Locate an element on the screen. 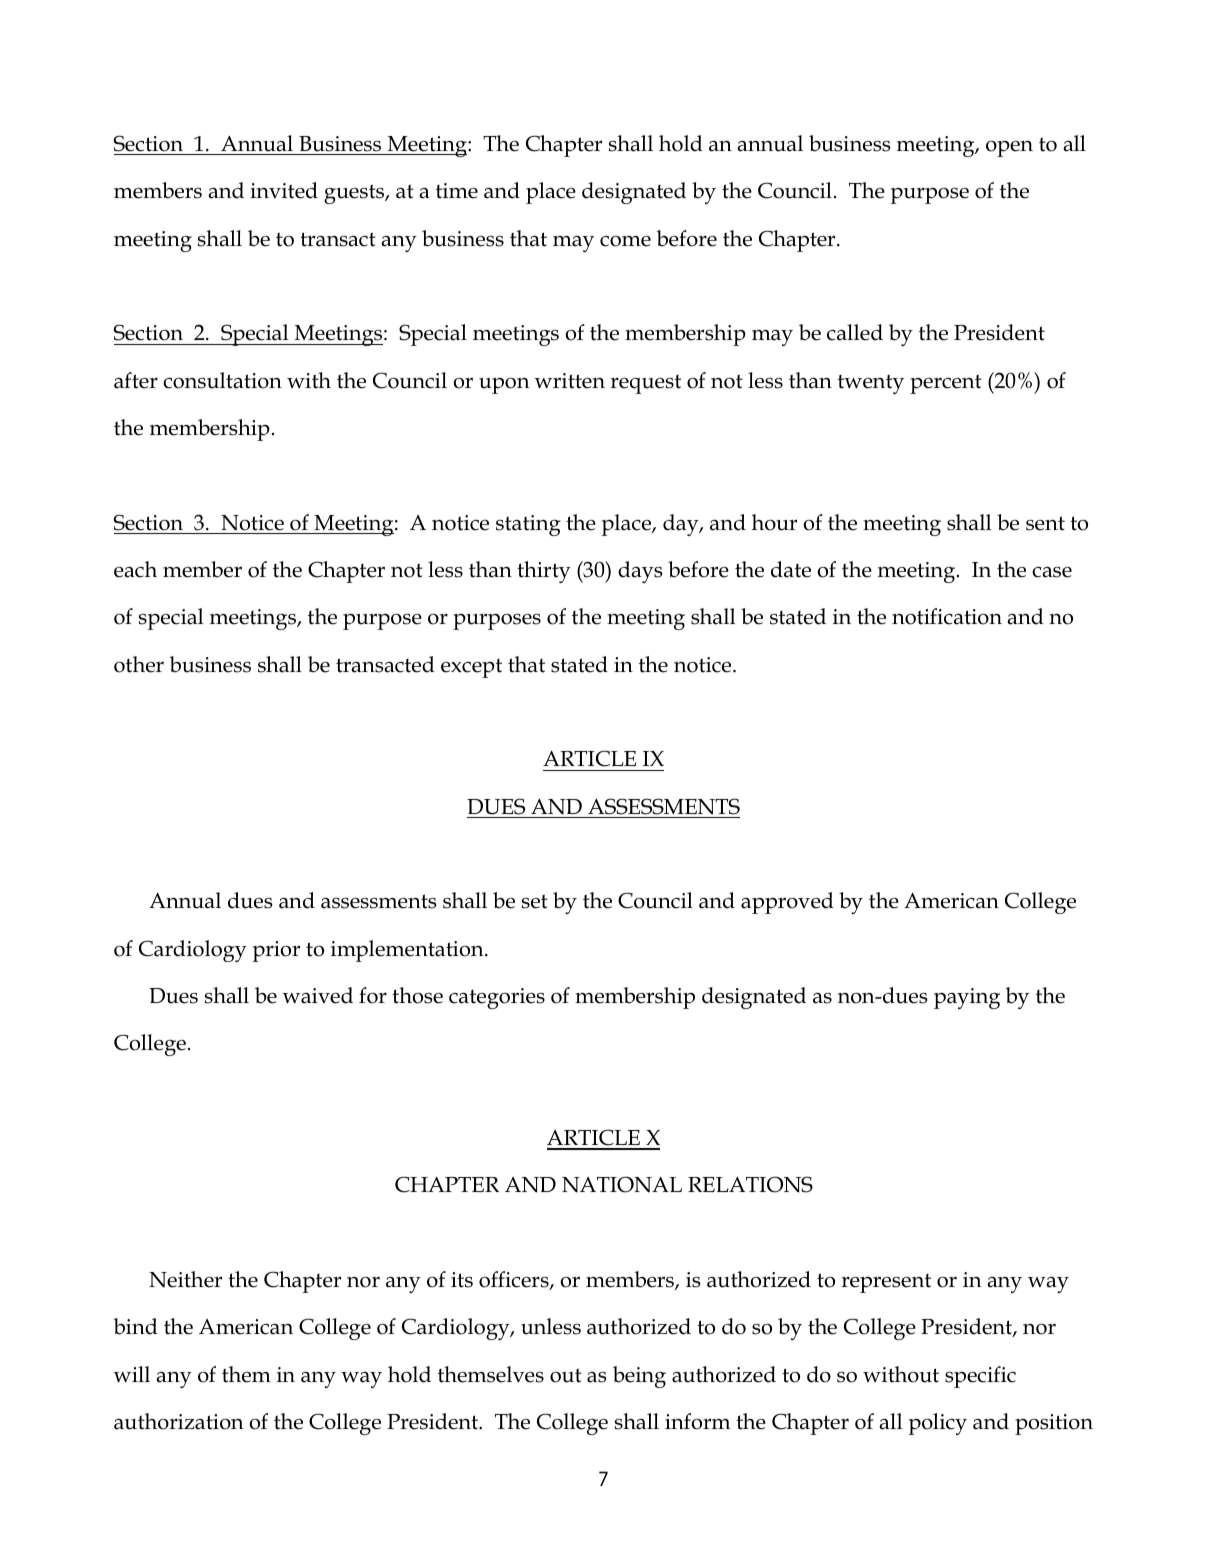 The image size is (1207, 1562). set is located at coordinates (535, 901).
